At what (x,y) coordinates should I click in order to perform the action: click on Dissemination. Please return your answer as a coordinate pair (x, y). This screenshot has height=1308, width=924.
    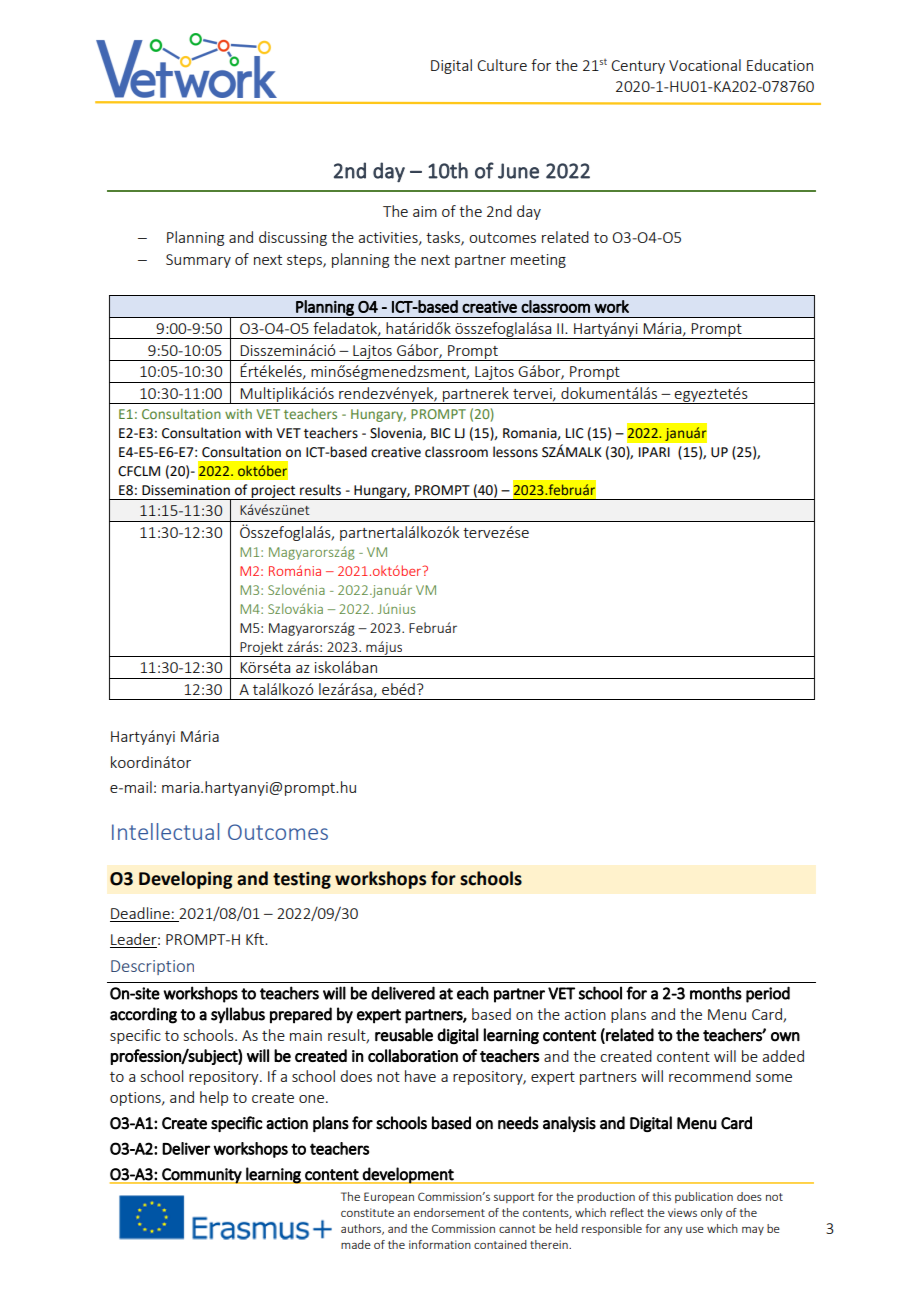
    Looking at the image, I should click on (186, 490).
